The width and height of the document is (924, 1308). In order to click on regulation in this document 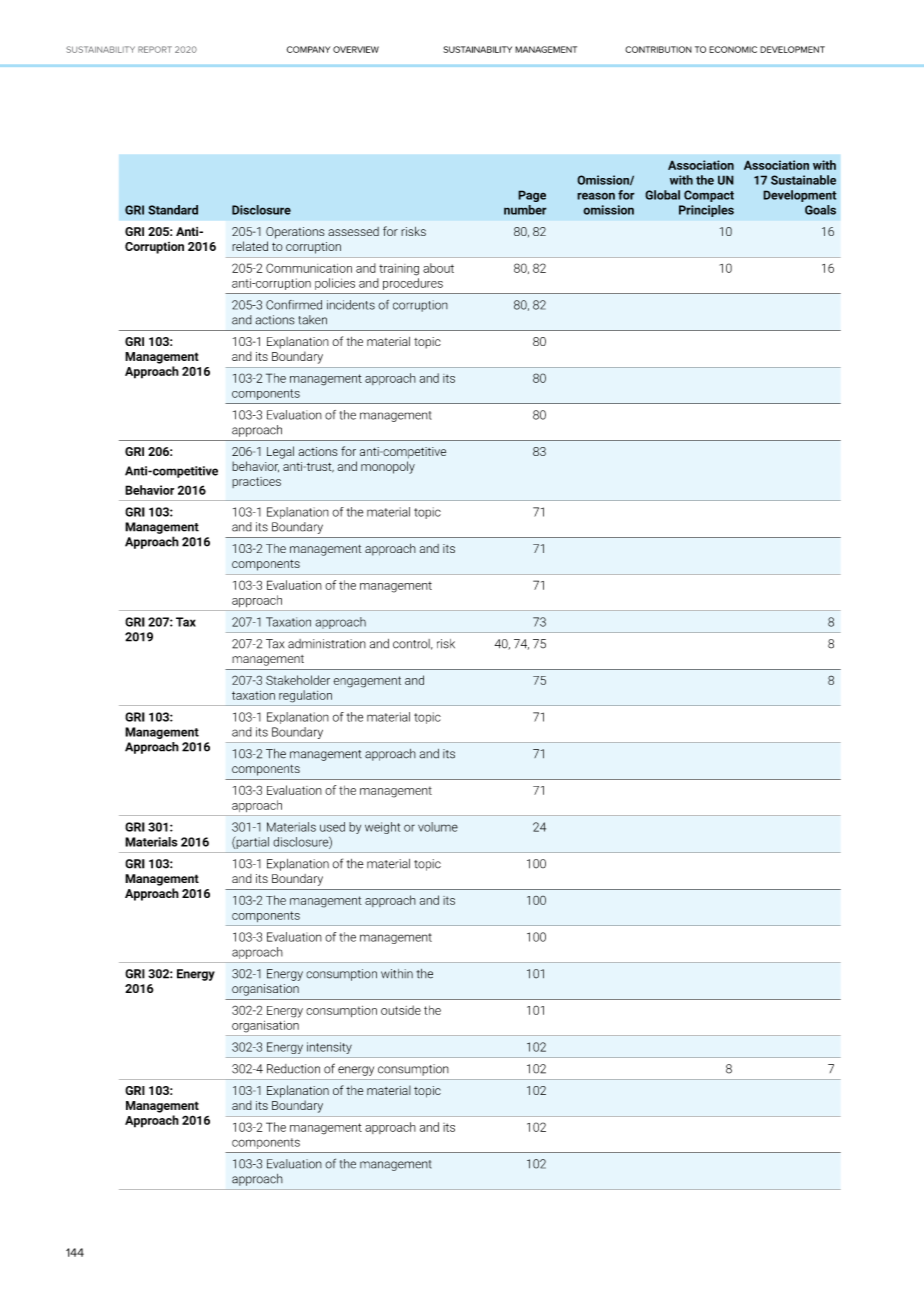, I will do `click(305, 696)`.
